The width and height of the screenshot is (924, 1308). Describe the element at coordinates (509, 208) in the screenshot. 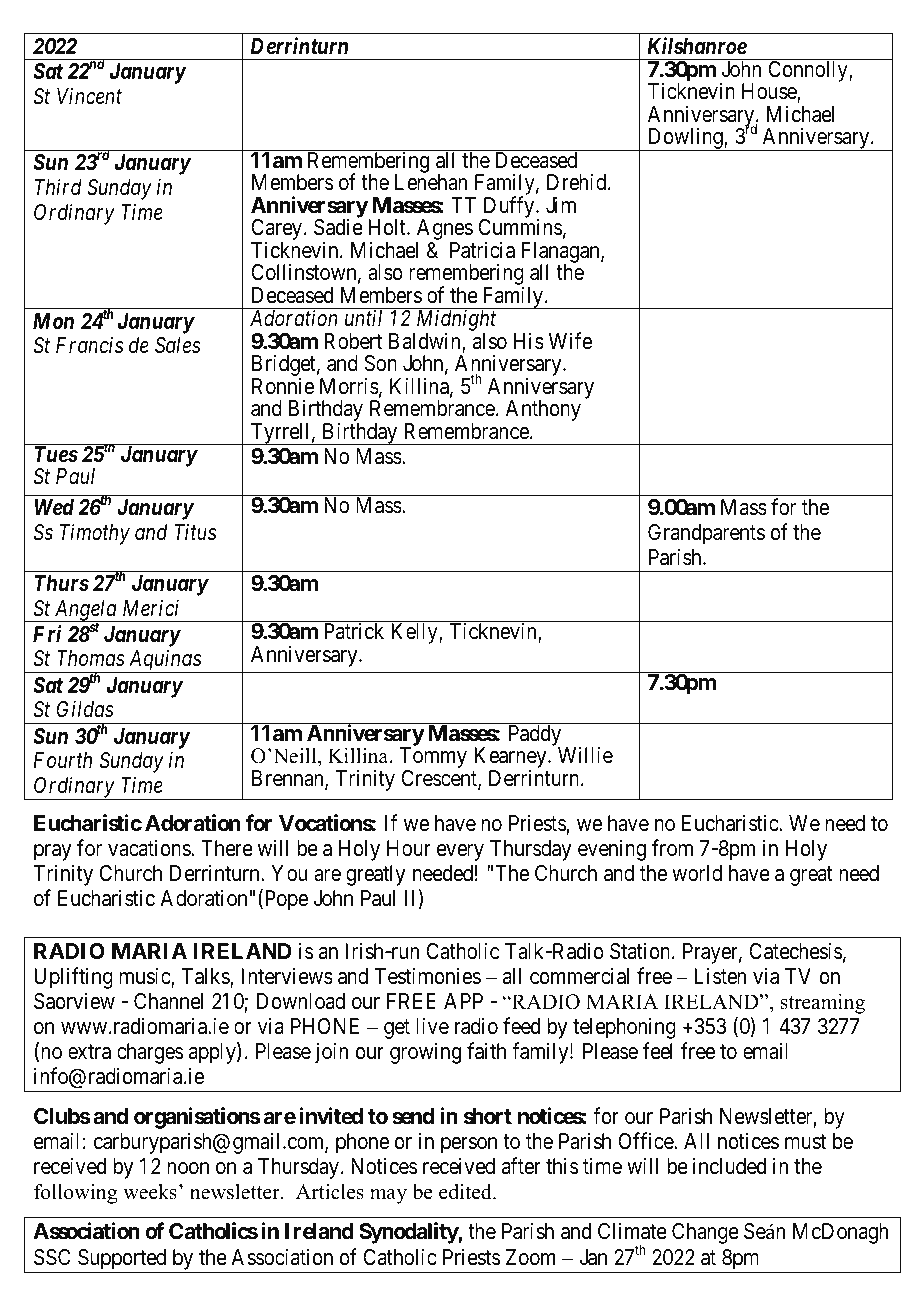

I see `Duffy` at that location.
